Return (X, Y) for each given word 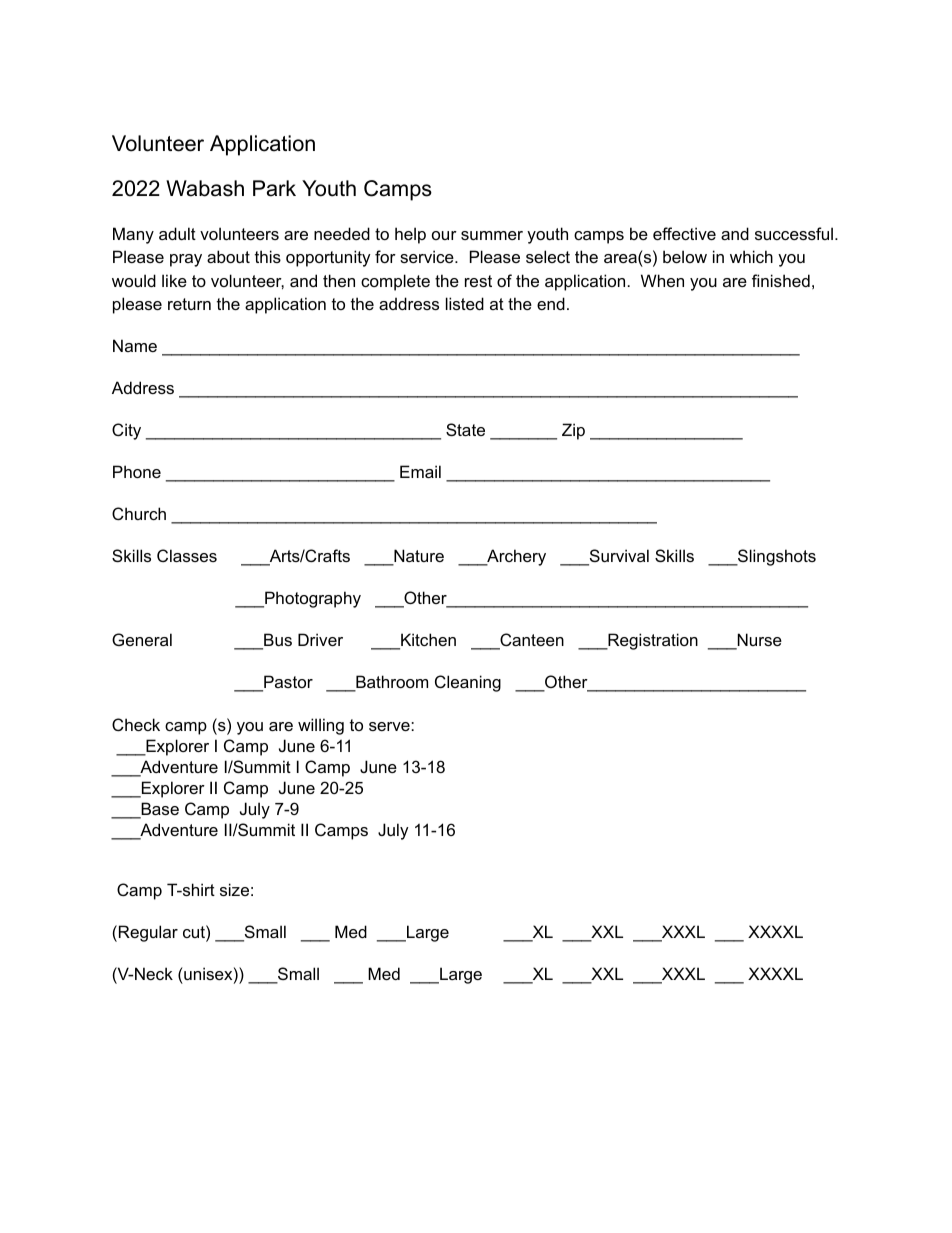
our (444, 235)
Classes (187, 555)
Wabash (205, 188)
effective (684, 233)
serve (390, 726)
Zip (573, 431)
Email (420, 471)
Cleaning (468, 683)
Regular (148, 933)
